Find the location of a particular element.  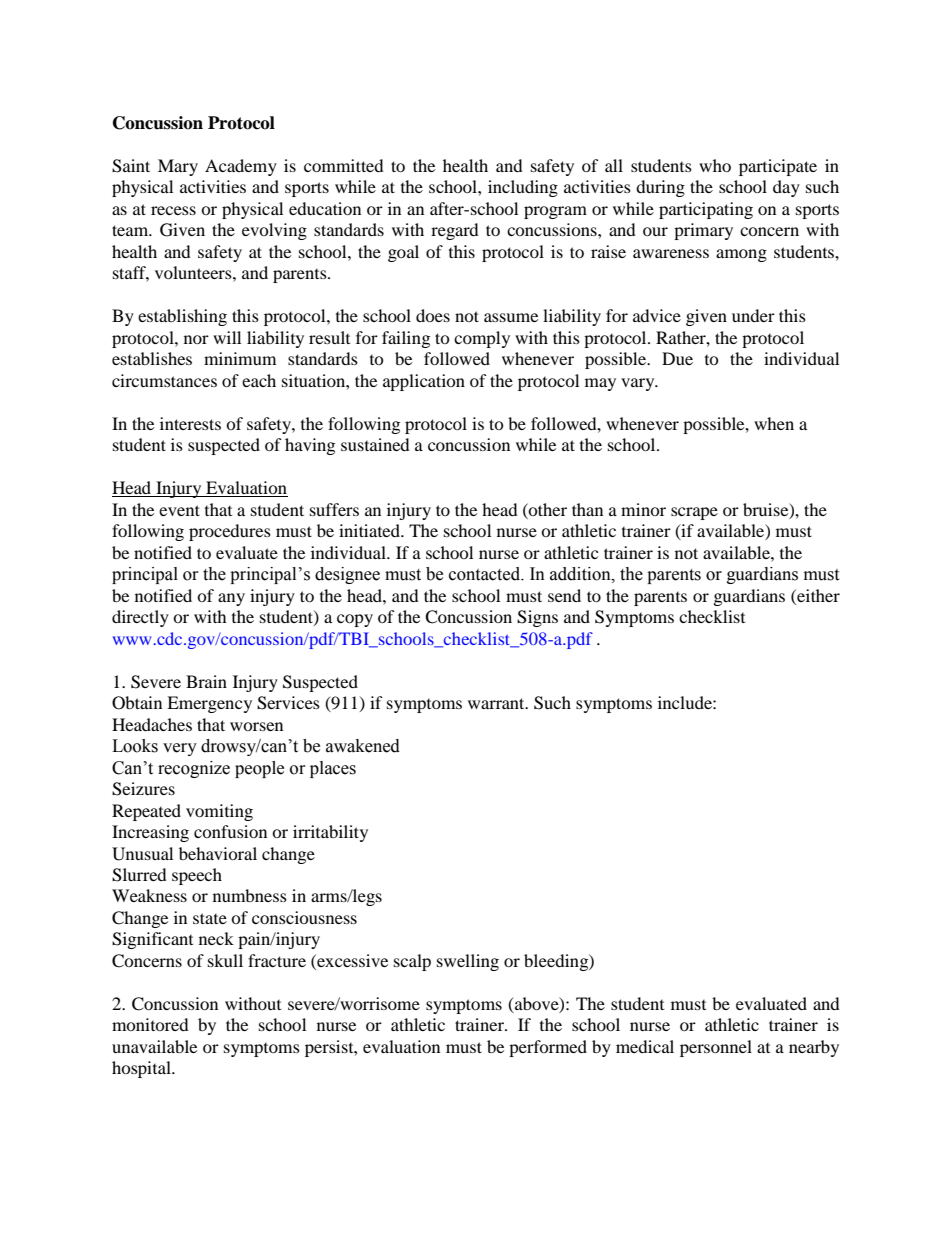

performed is located at coordinates (548, 1048).
